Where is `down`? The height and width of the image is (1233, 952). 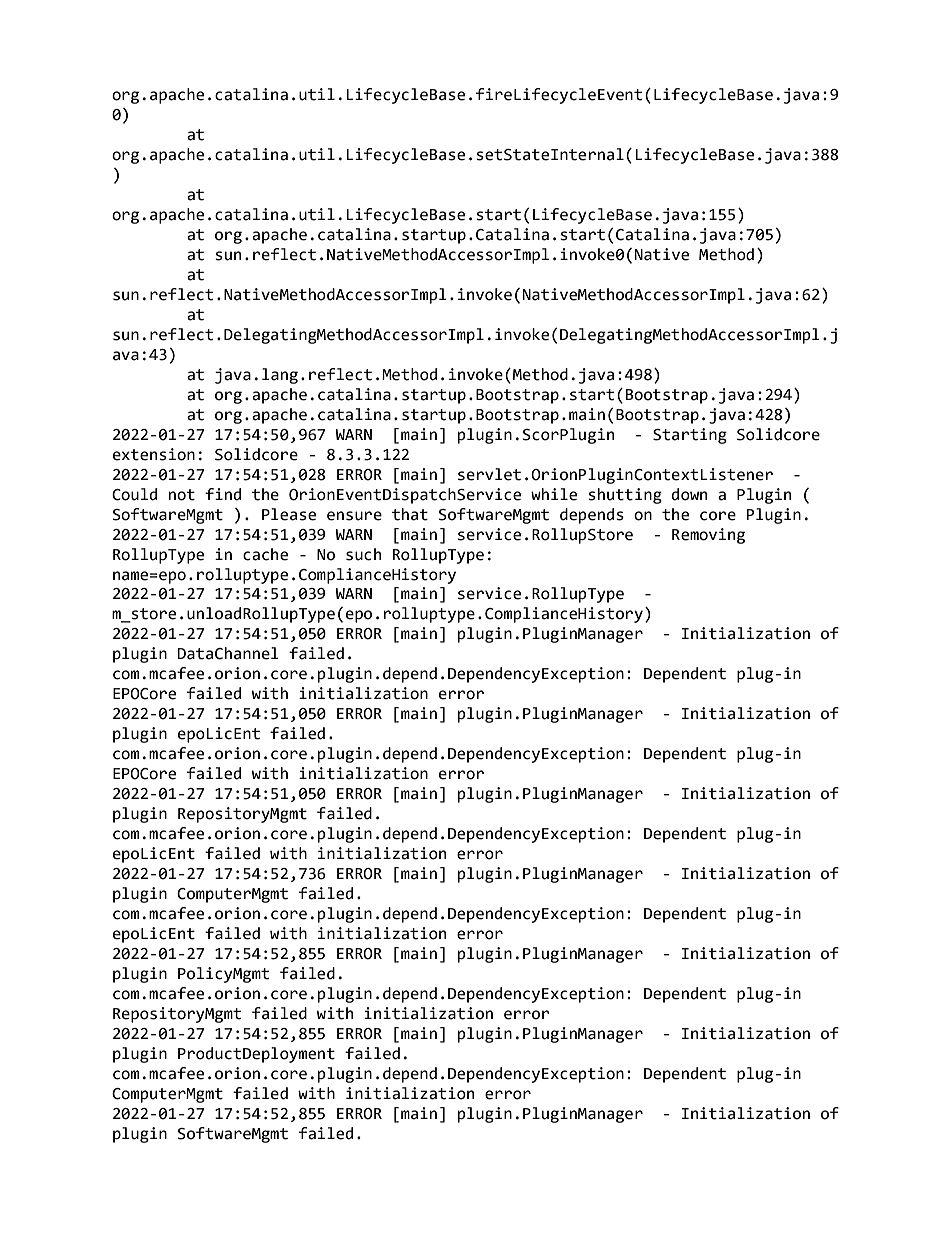 down is located at coordinates (689, 494).
